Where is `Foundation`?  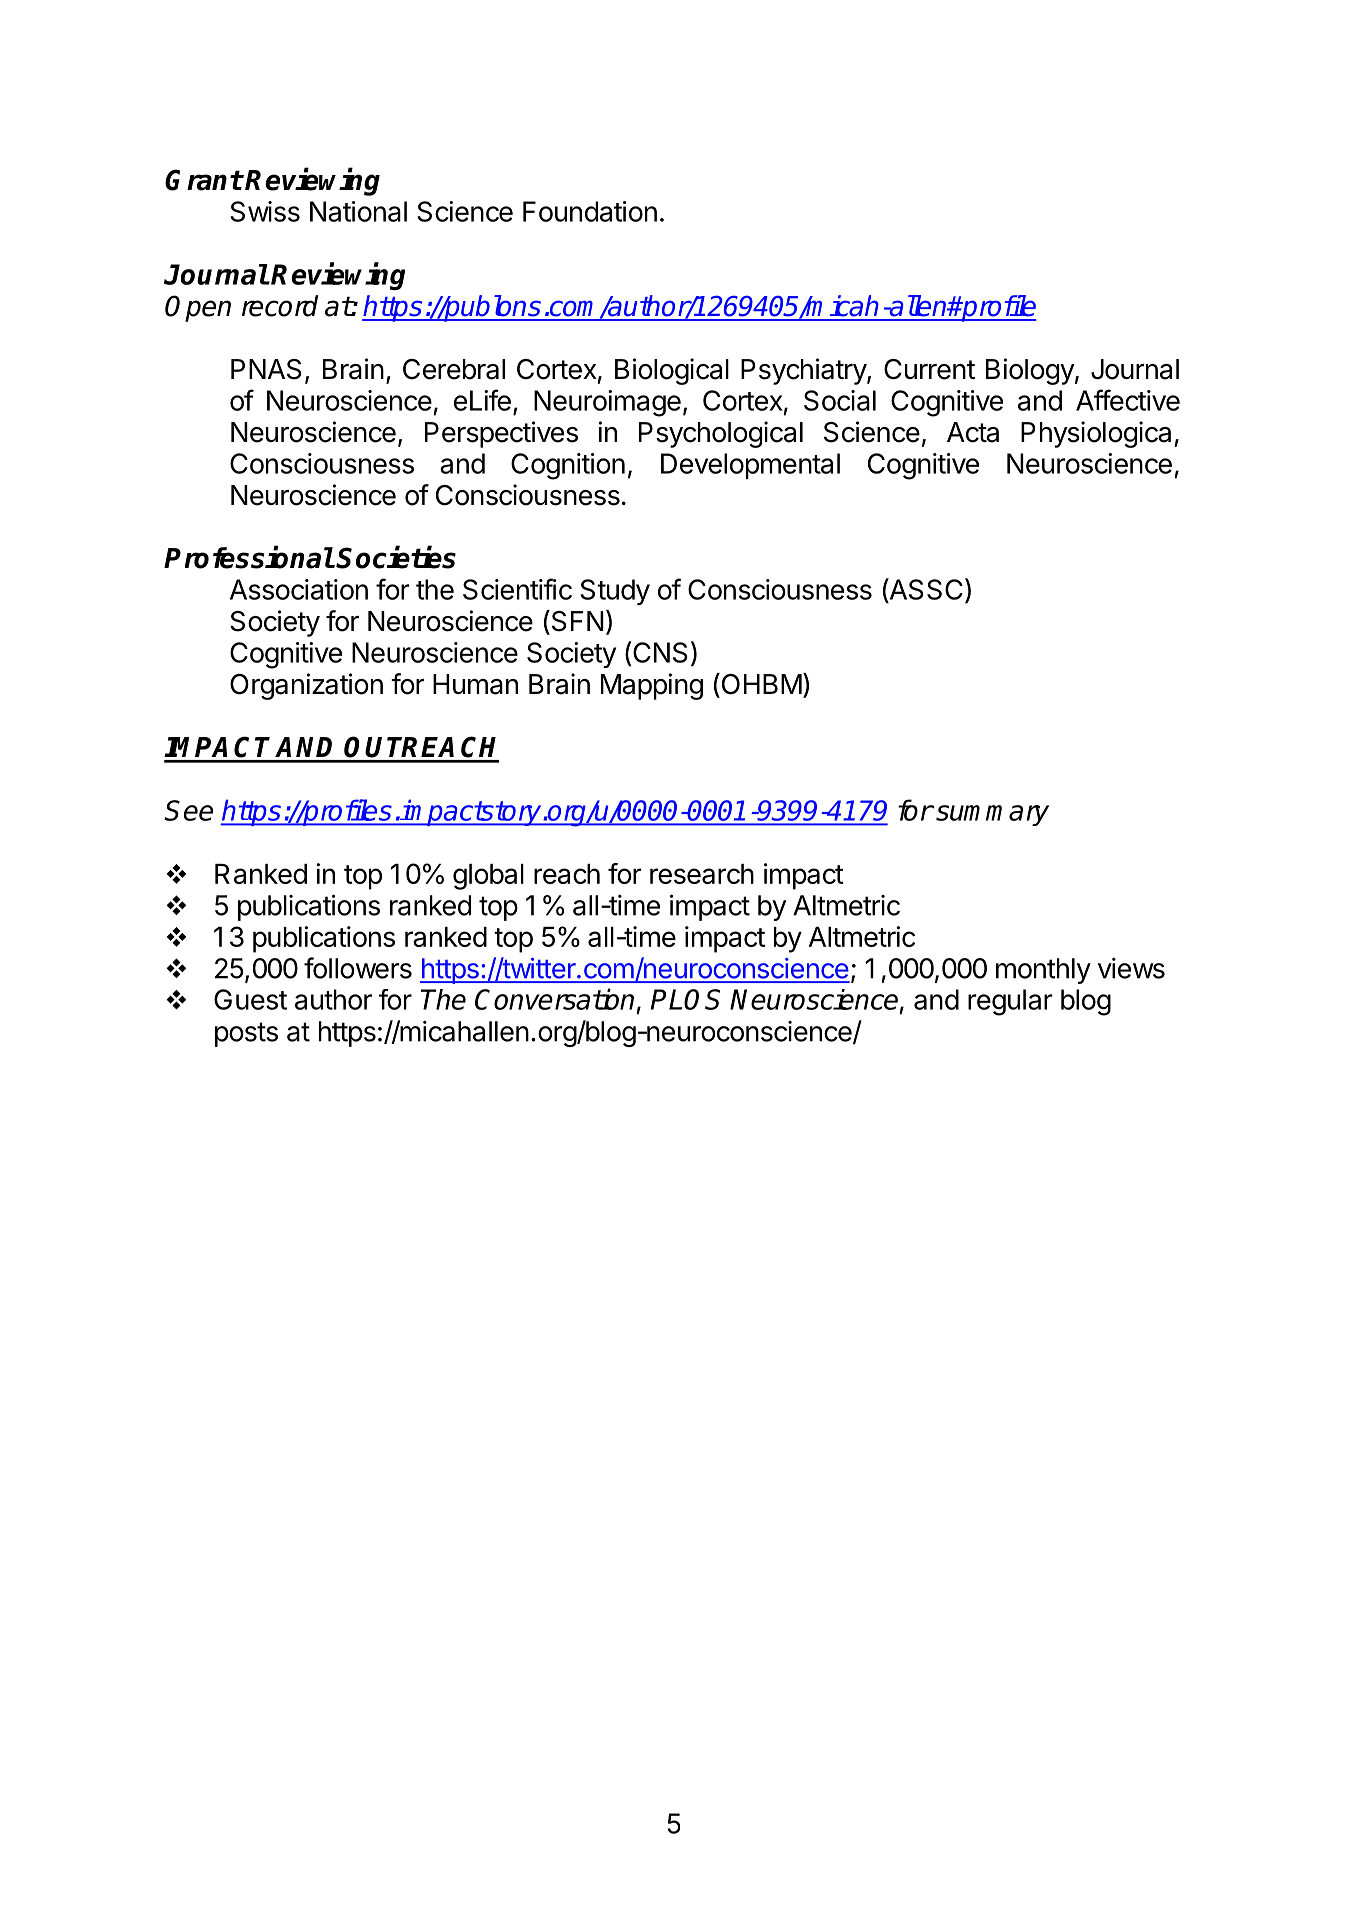 Foundation is located at coordinates (590, 211).
